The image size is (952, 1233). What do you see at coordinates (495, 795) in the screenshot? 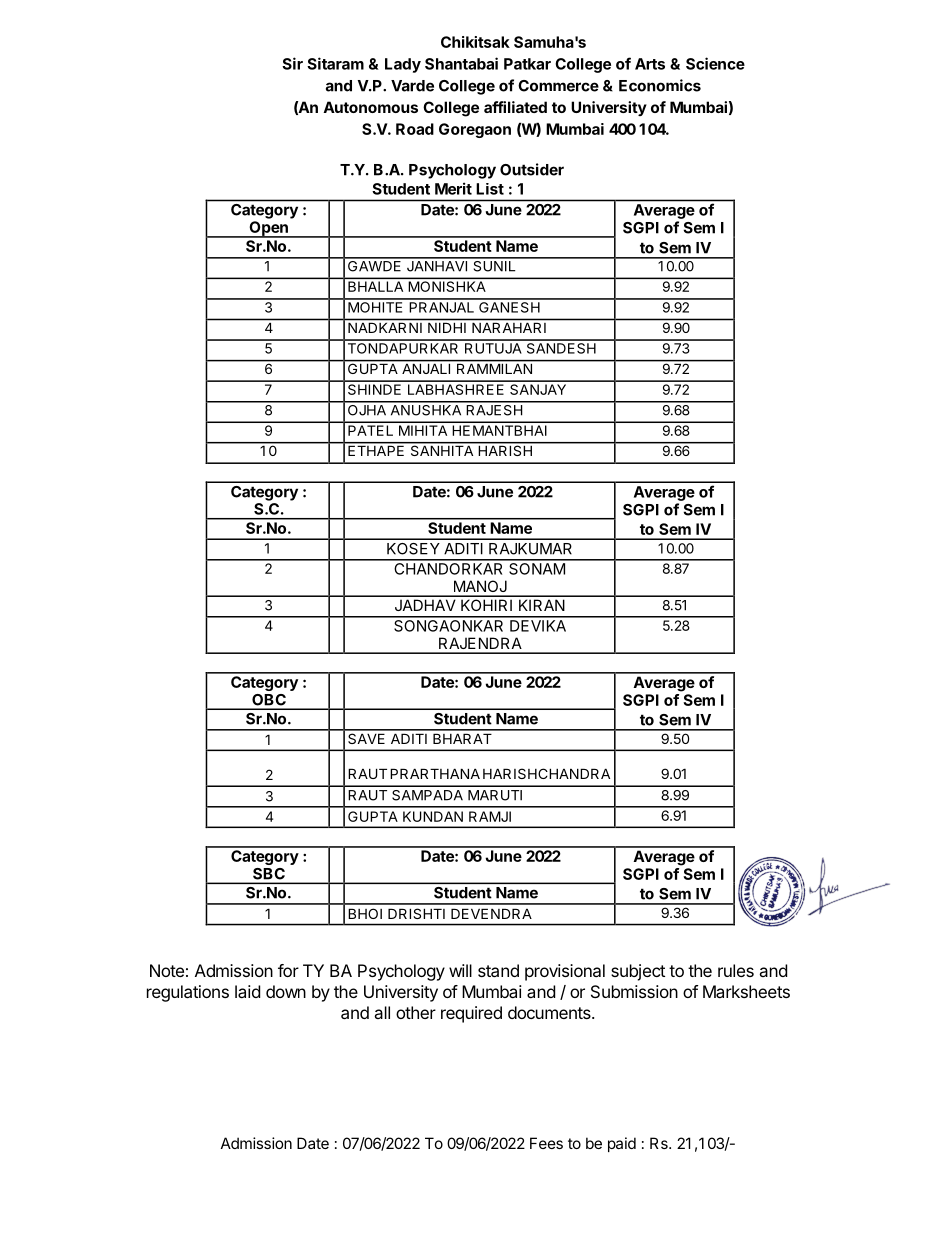
I see `MARUTI` at bounding box center [495, 795].
